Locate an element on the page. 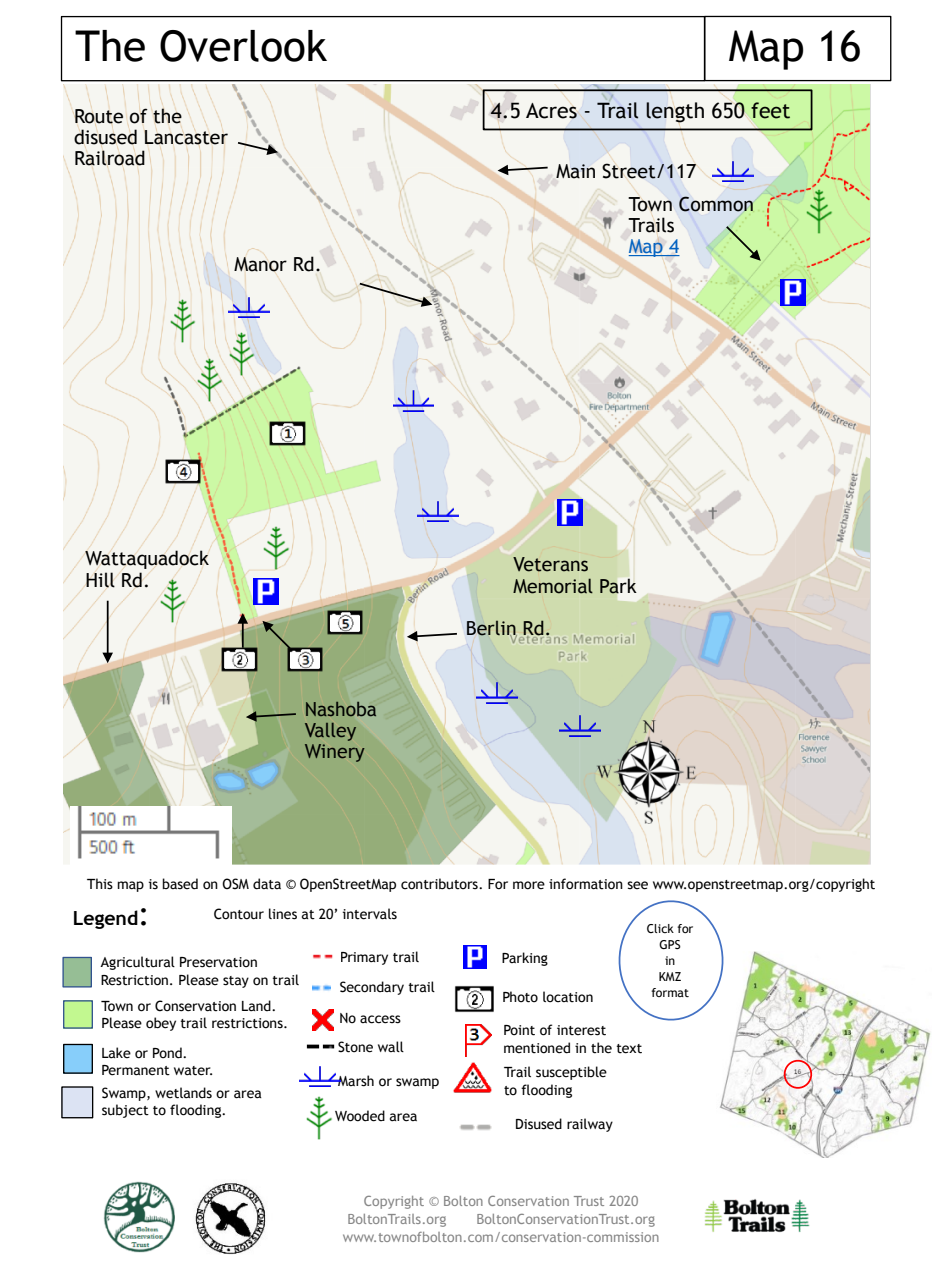  Manor is located at coordinates (260, 264).
